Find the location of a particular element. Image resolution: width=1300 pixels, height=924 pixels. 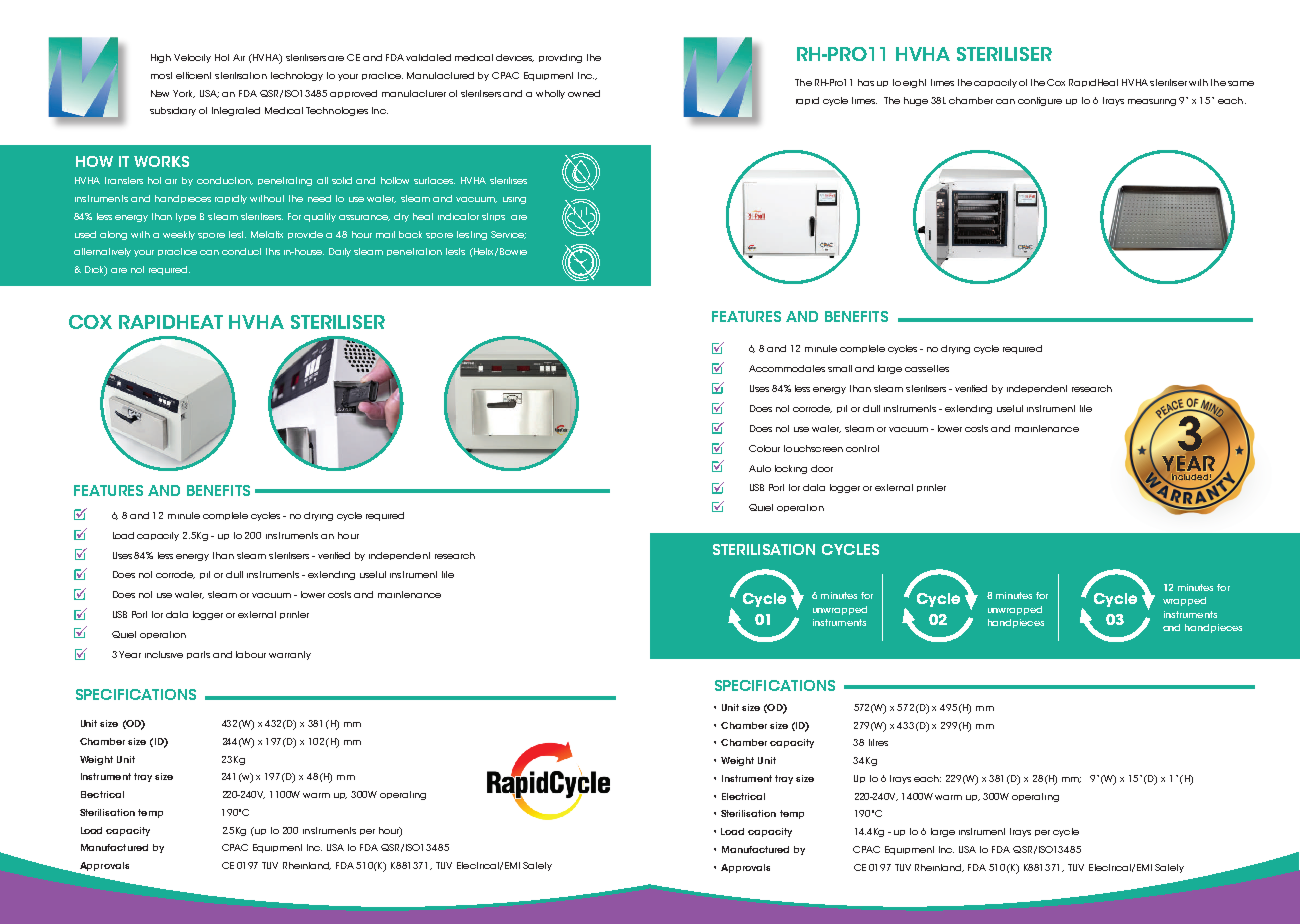

labour is located at coordinates (251, 654).
